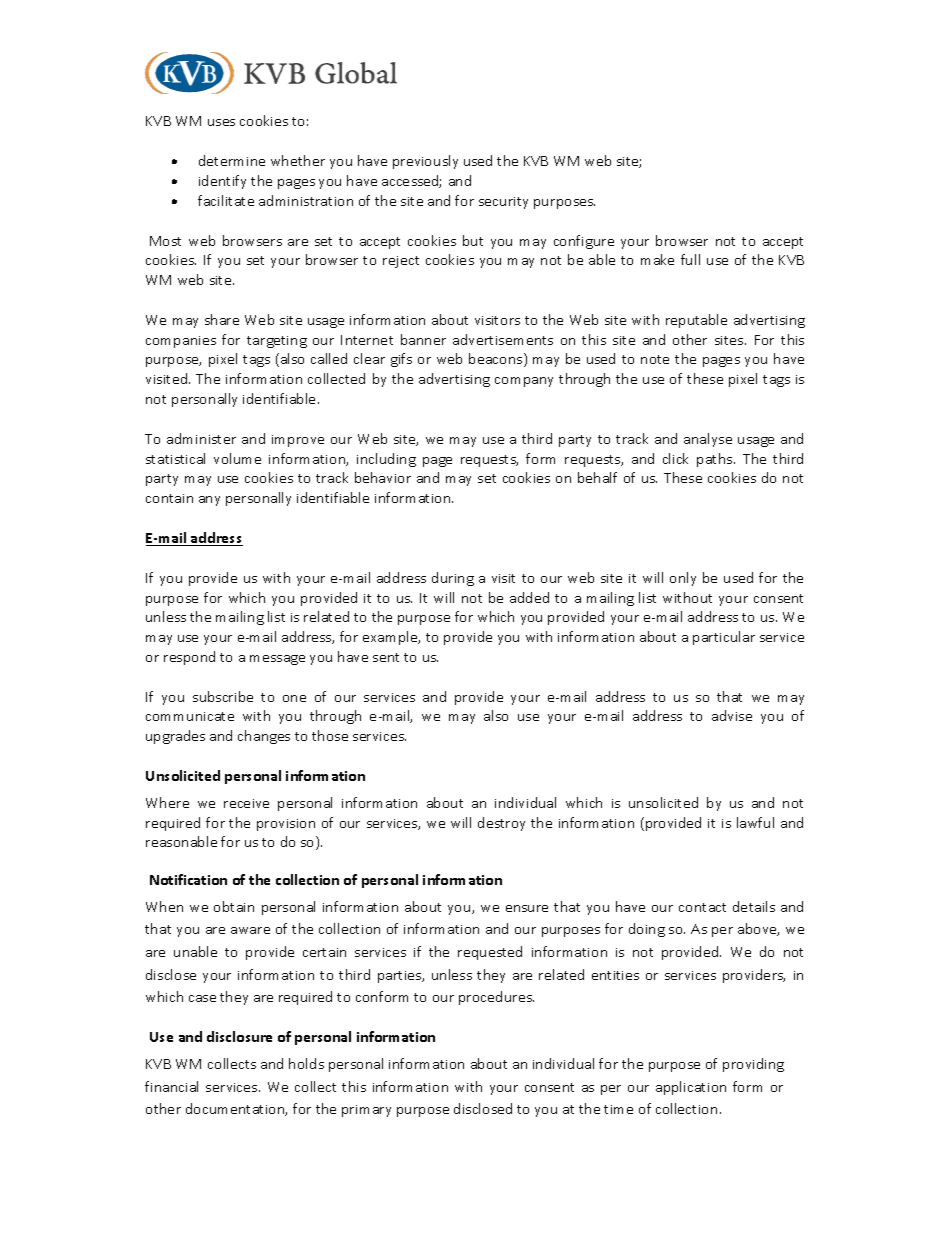  What do you see at coordinates (232, 160) in the page?
I see `determine` at bounding box center [232, 160].
